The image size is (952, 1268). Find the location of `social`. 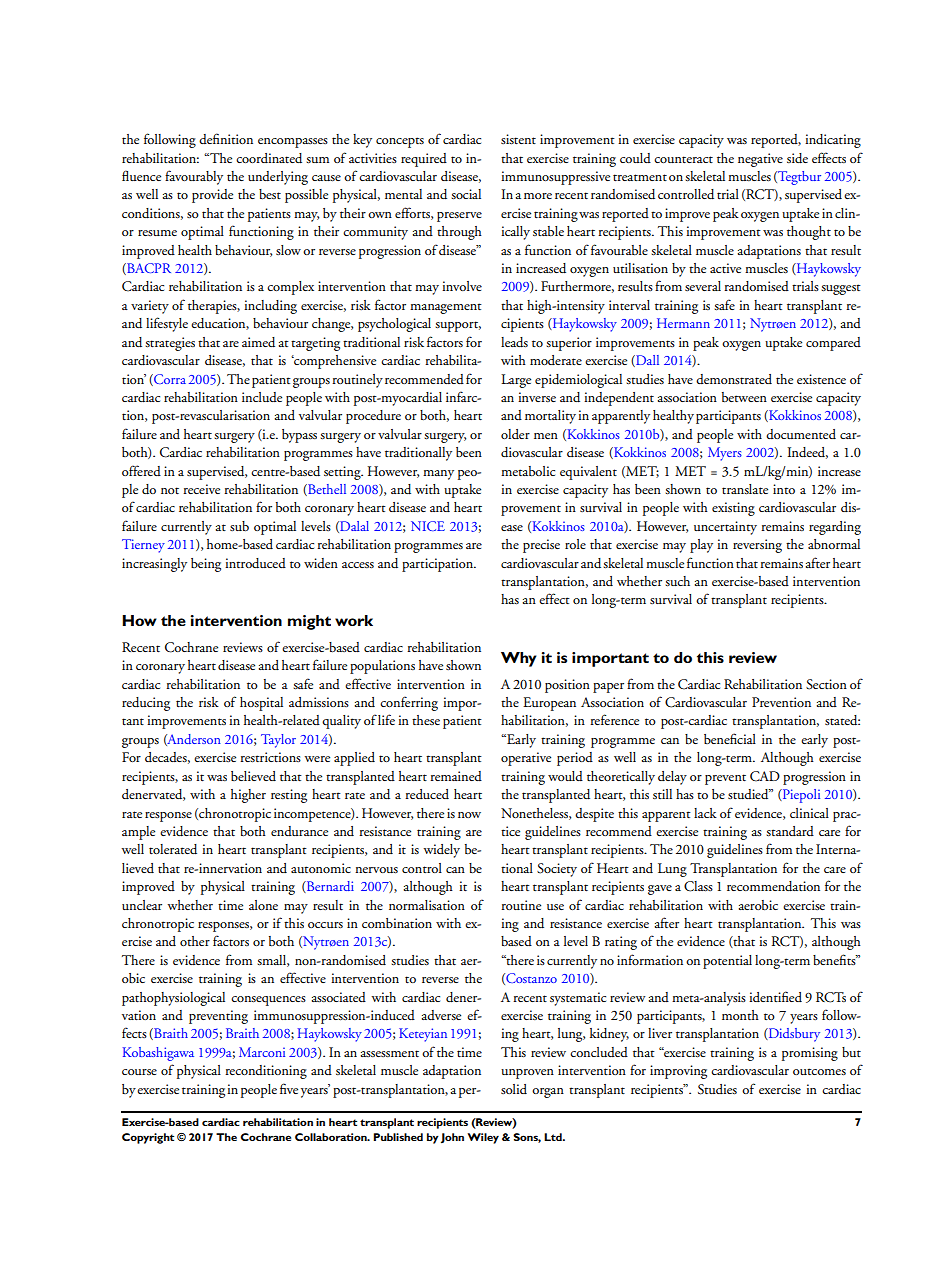

social is located at coordinates (466, 194).
